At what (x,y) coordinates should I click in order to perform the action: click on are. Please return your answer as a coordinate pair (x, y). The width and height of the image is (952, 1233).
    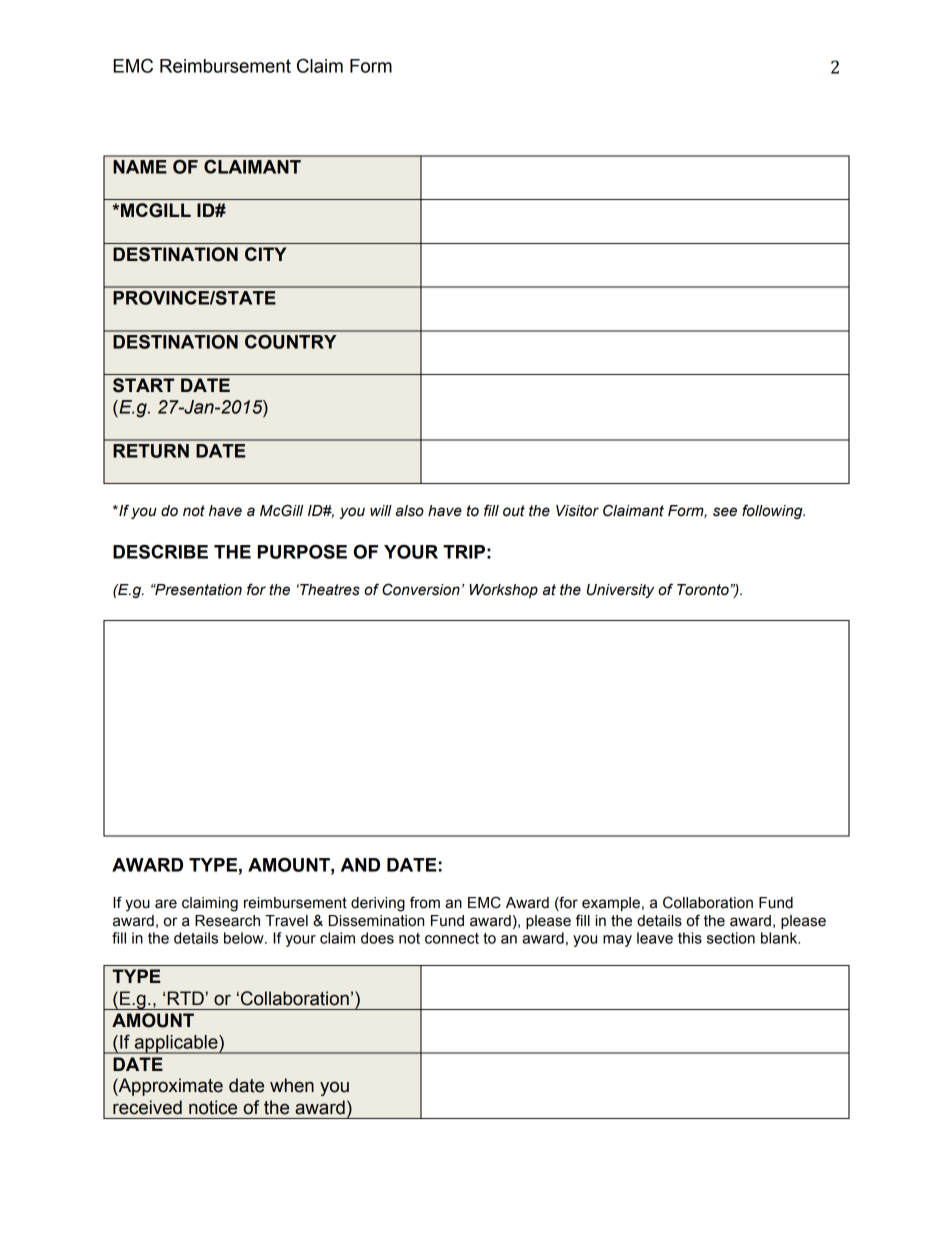
    Looking at the image, I should click on (166, 904).
